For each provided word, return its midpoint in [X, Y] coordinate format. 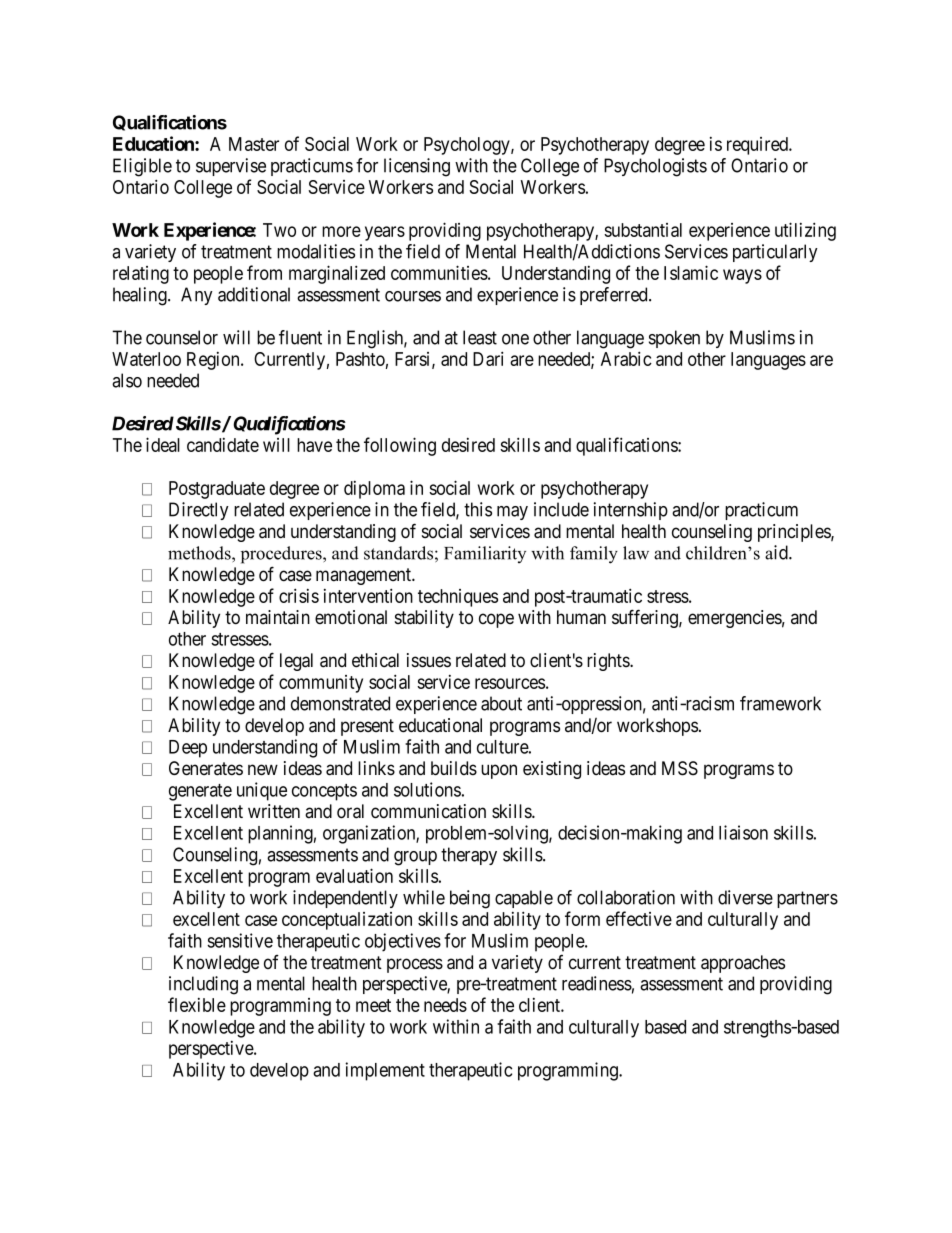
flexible [197, 1004]
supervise [231, 167]
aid [777, 552]
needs [445, 1005]
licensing [417, 167]
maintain [278, 617]
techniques [458, 598]
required [758, 146]
